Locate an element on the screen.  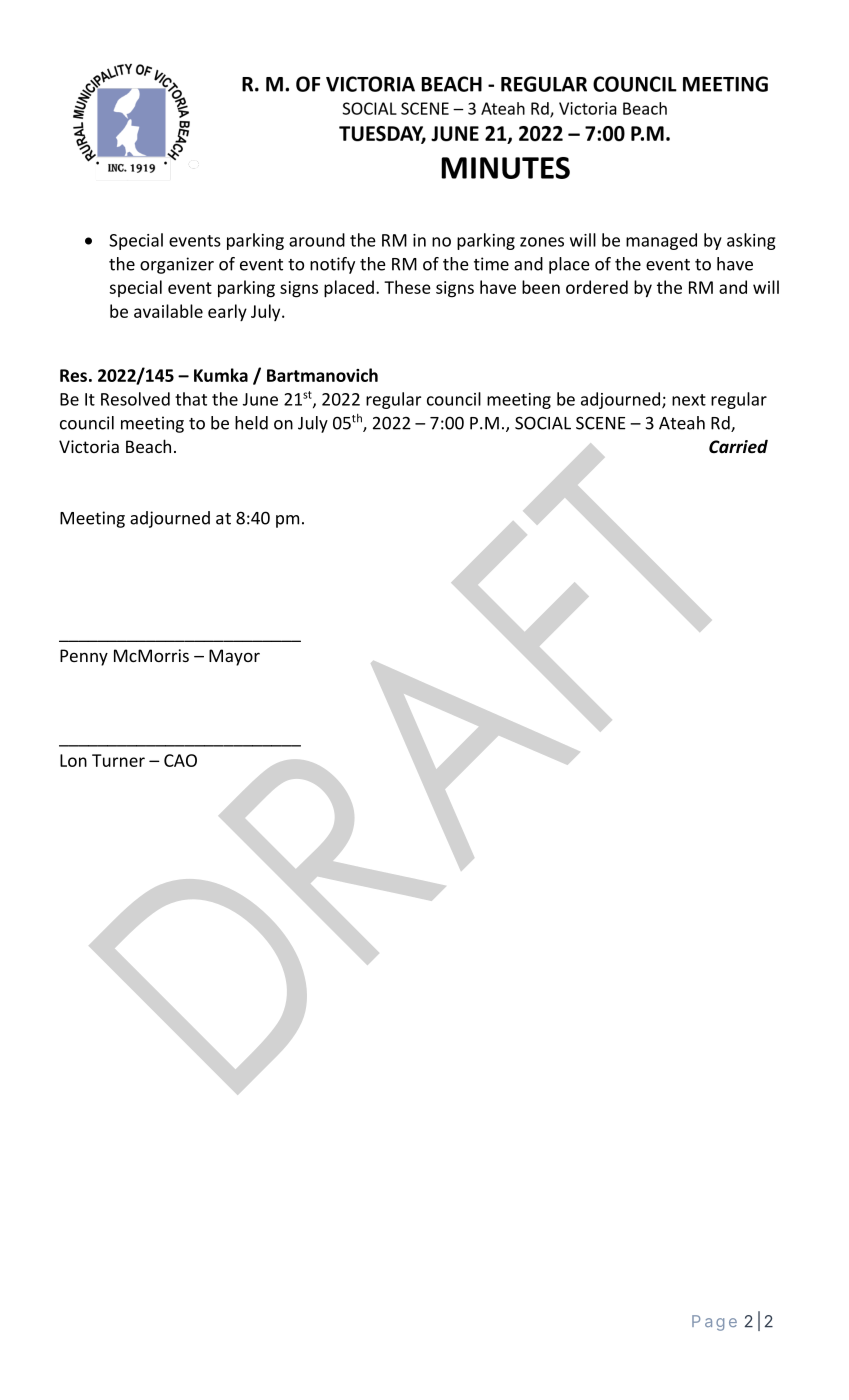
Lon is located at coordinates (73, 760).
